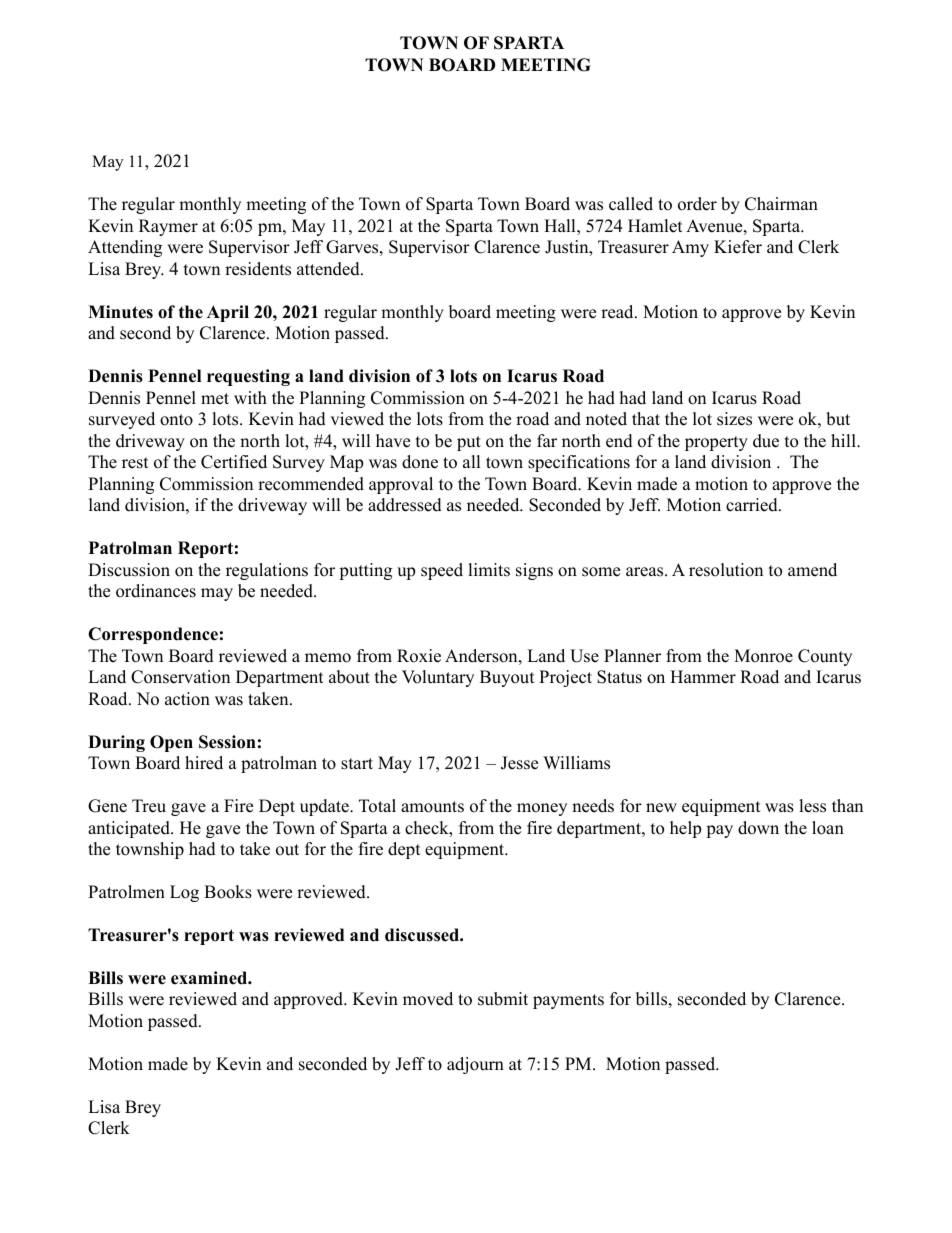 This screenshot has width=952, height=1233. Describe the element at coordinates (156, 591) in the screenshot. I see `ordinances` at that location.
